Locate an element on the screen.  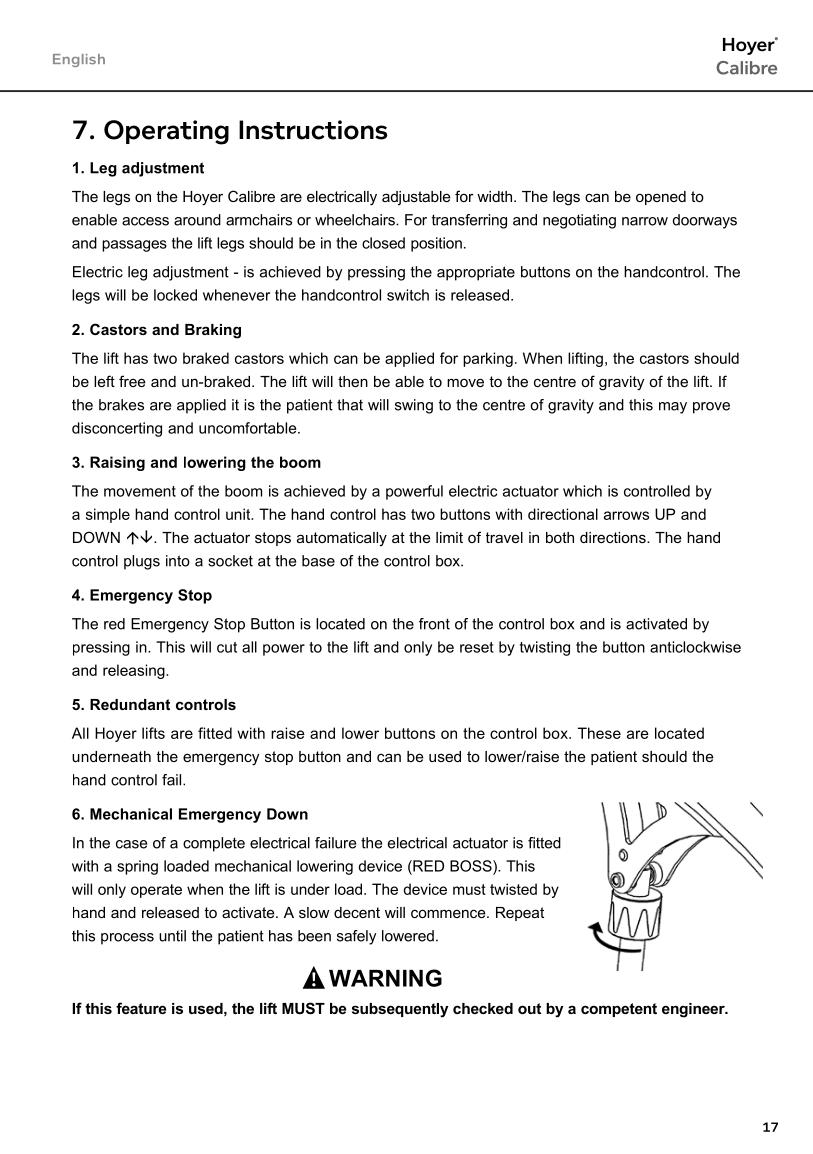
competent is located at coordinates (619, 1010).
